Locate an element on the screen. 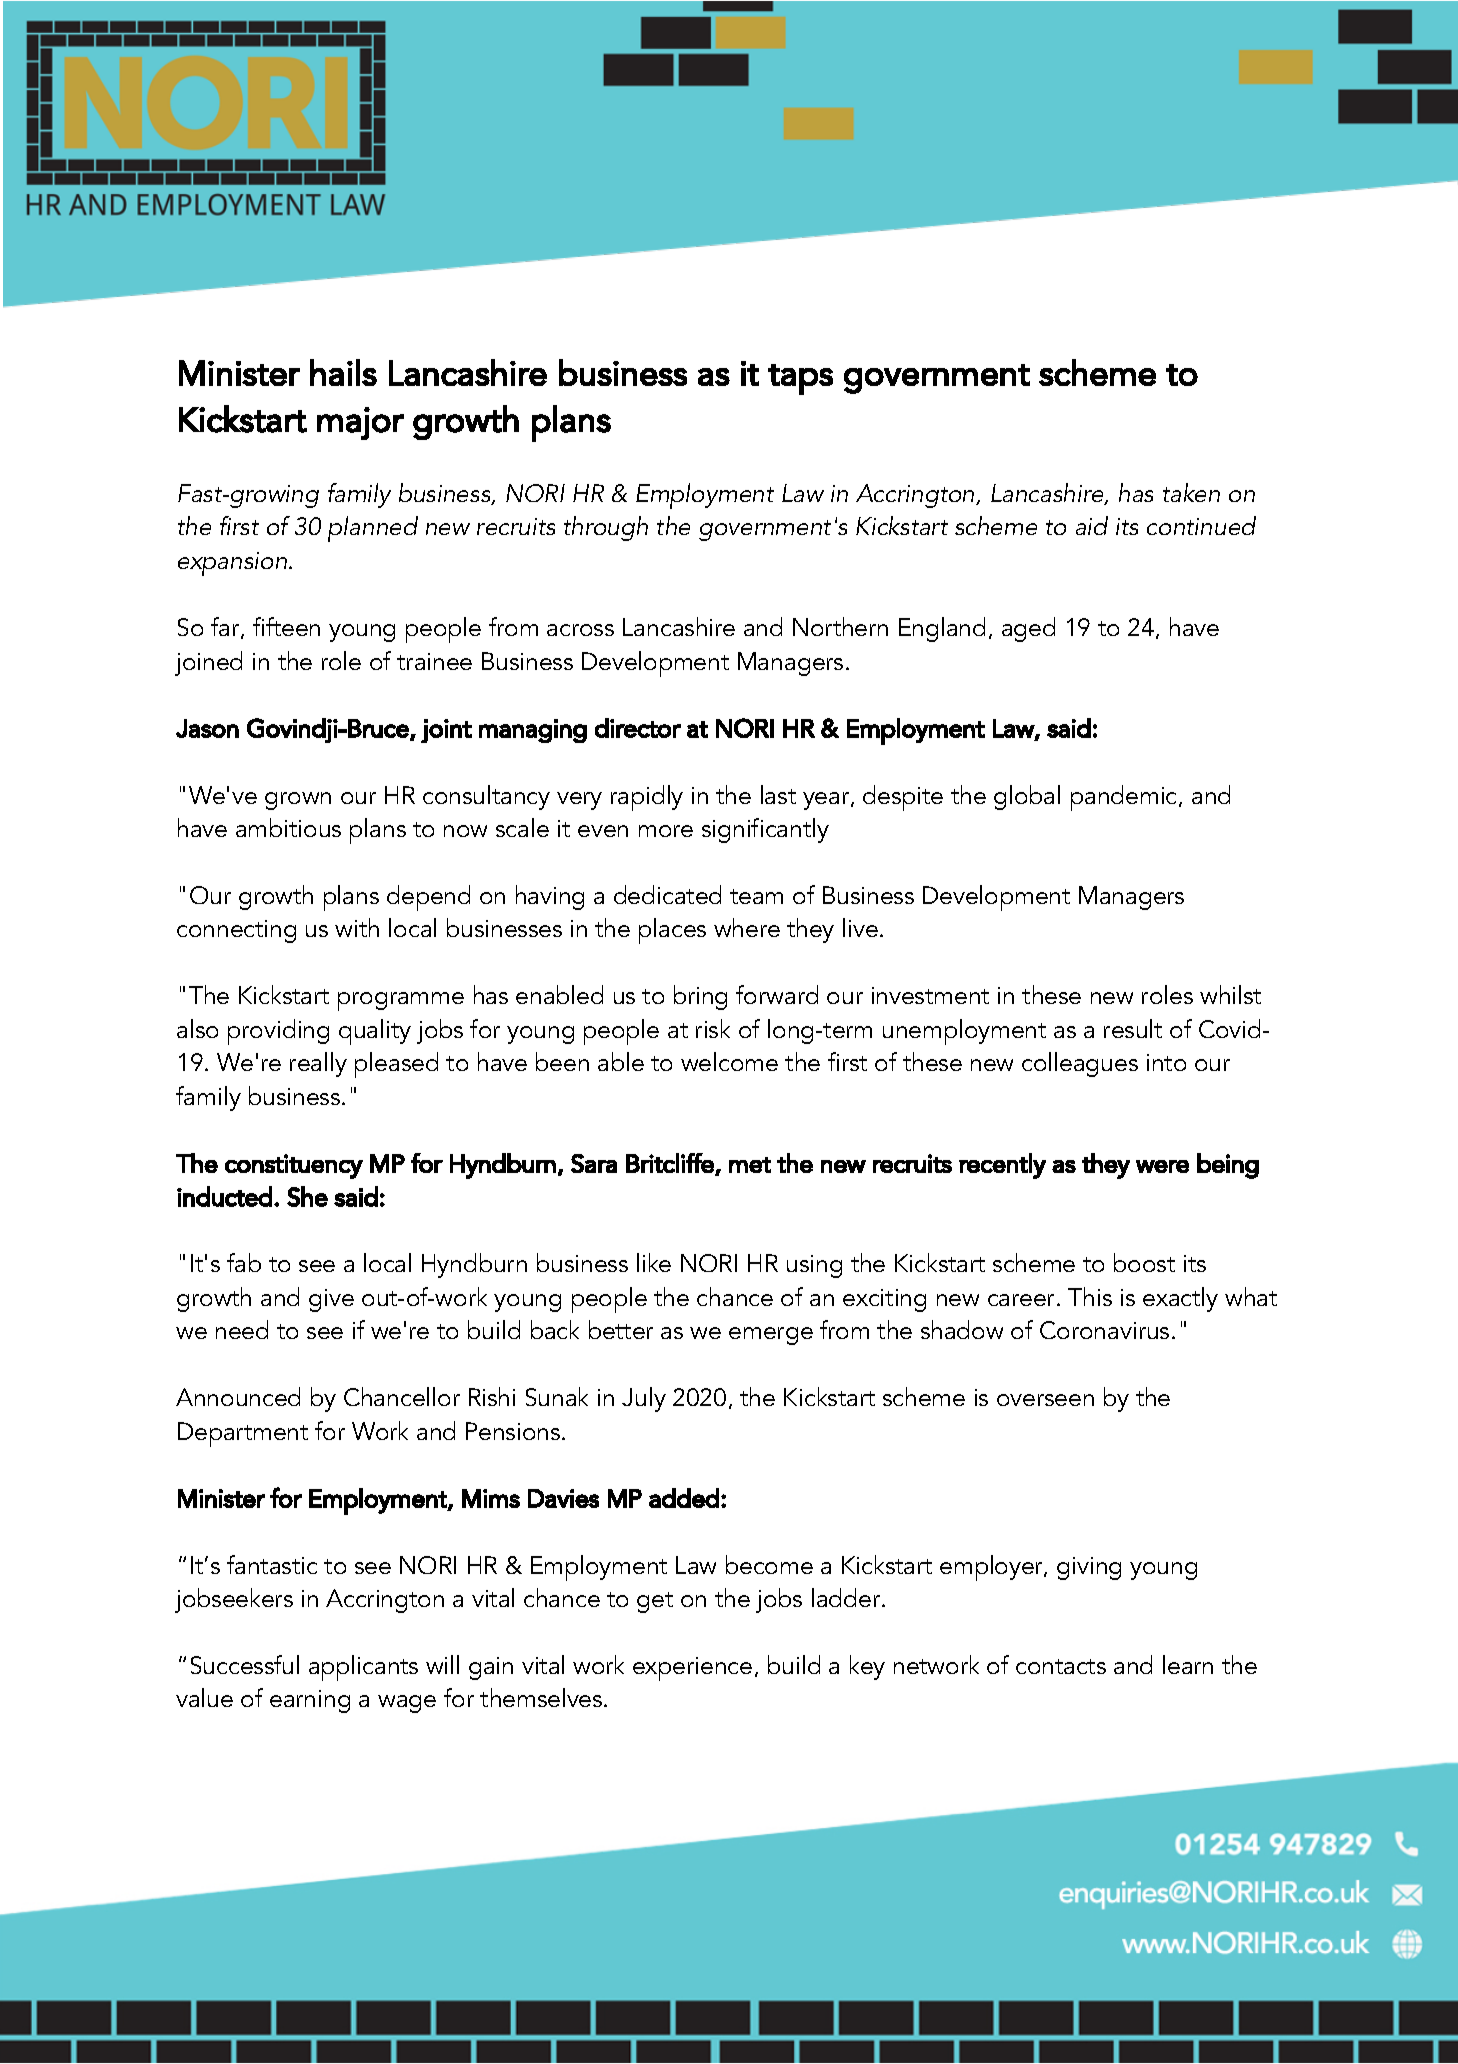 Image resolution: width=1458 pixels, height=2064 pixels. ambitious is located at coordinates (288, 827).
